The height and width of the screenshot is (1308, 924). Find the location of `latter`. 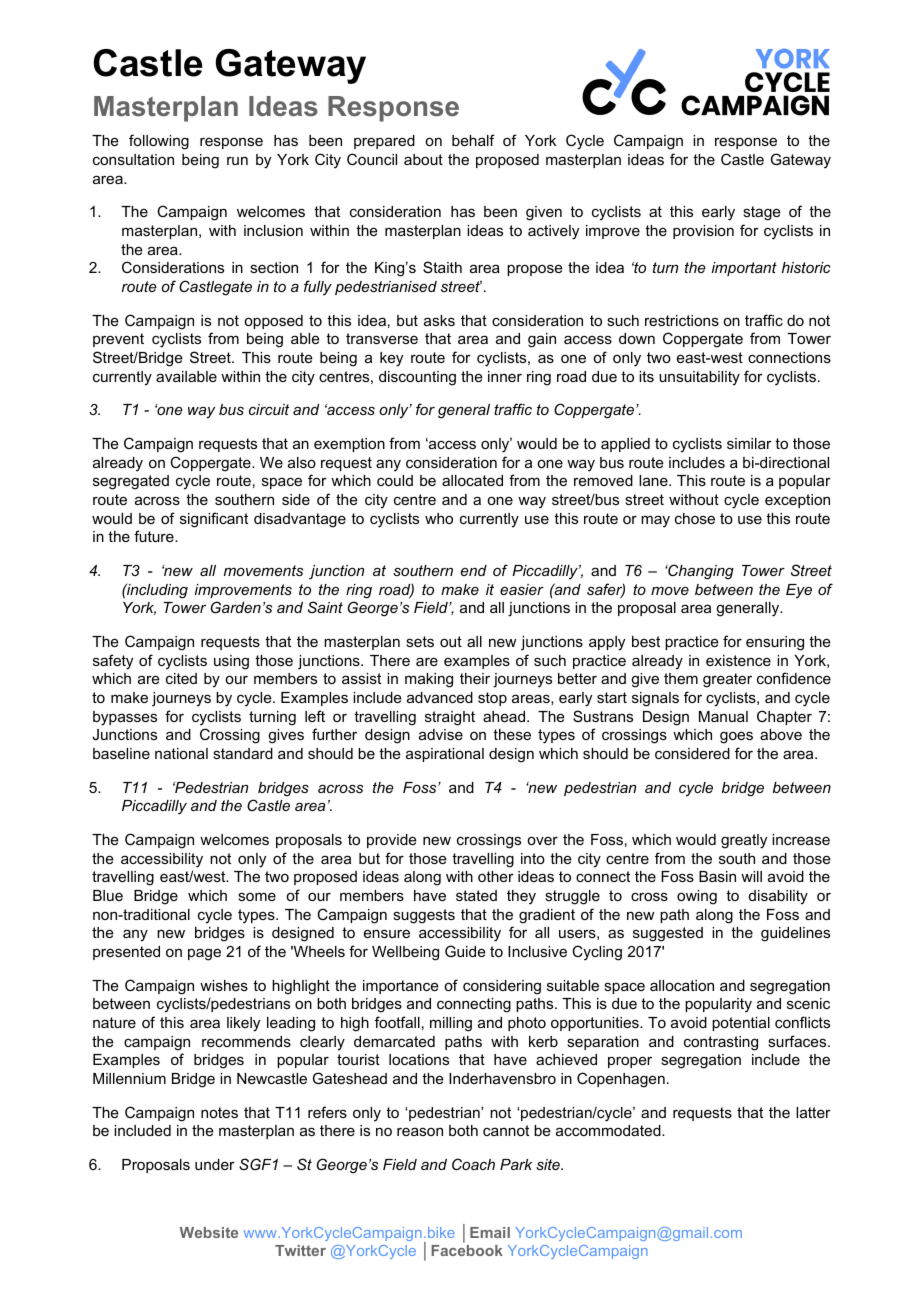

latter is located at coordinates (813, 1112).
